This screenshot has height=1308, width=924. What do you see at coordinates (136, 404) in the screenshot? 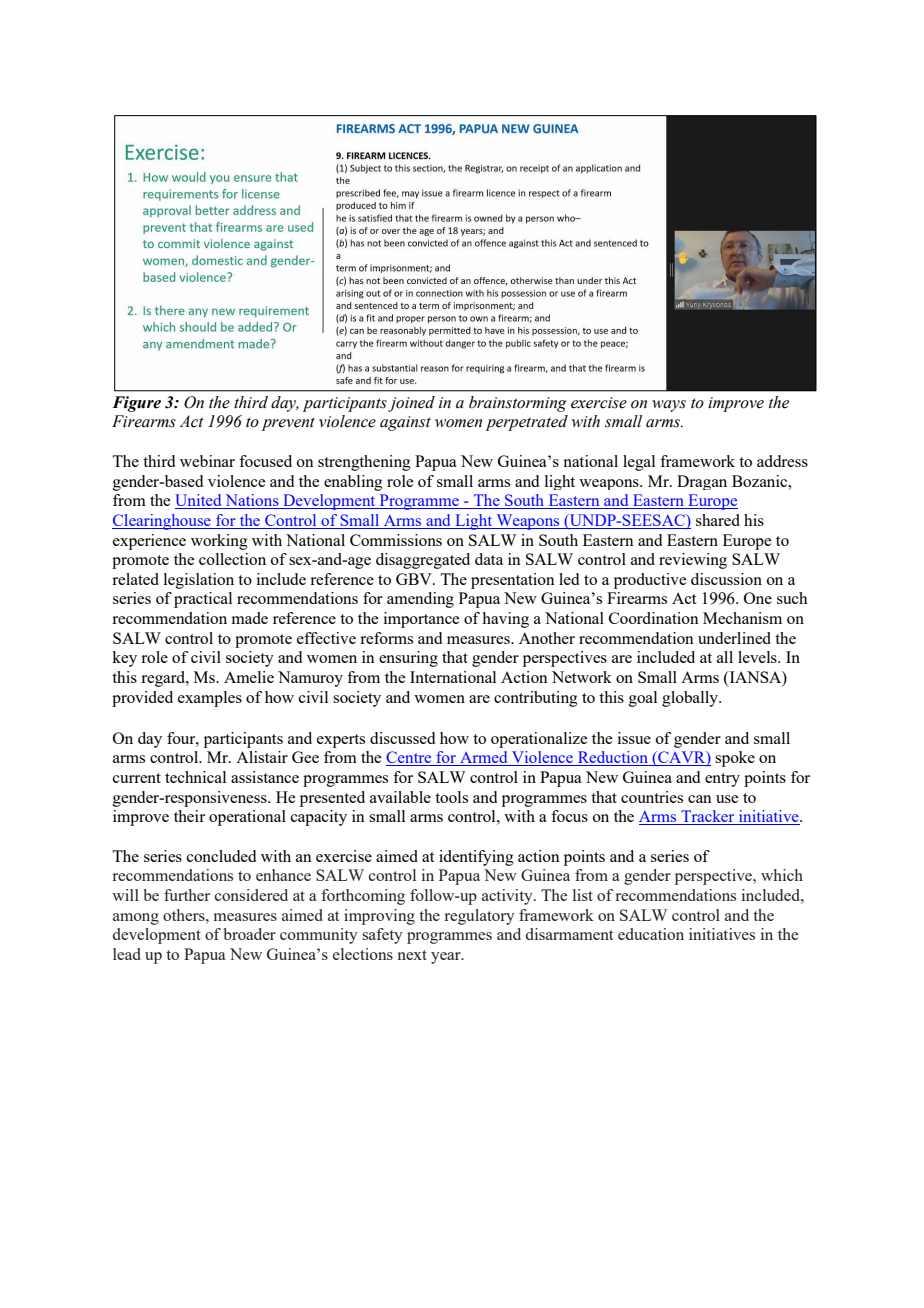
I see `Figure` at bounding box center [136, 404].
